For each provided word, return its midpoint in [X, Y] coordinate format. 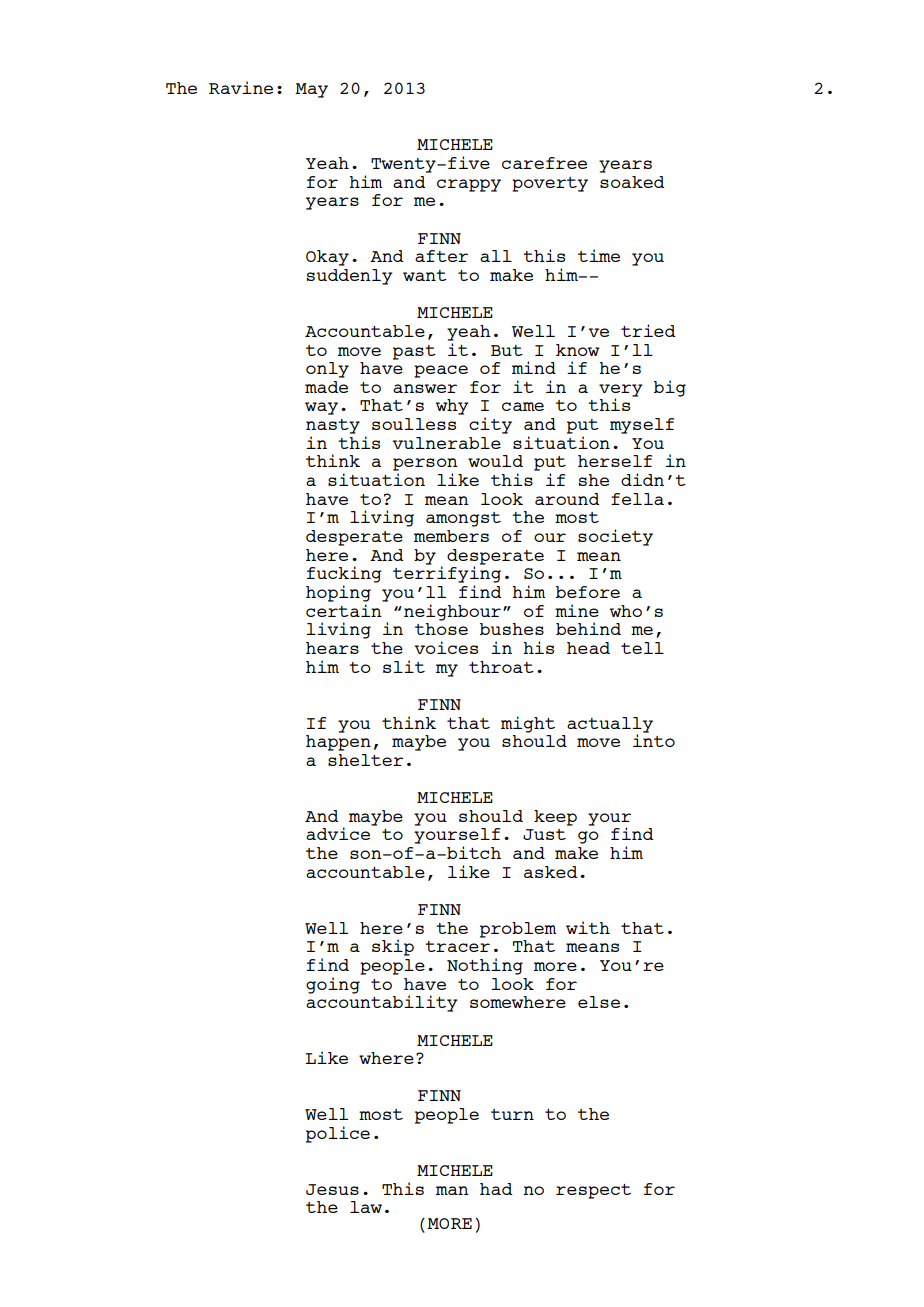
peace [441, 371]
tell [642, 648]
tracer [457, 946]
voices [446, 647]
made [326, 387]
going [333, 985]
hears [332, 648]
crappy [469, 185]
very [621, 391]
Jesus [332, 1189]
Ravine [241, 87]
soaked [632, 182]
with [588, 927]
